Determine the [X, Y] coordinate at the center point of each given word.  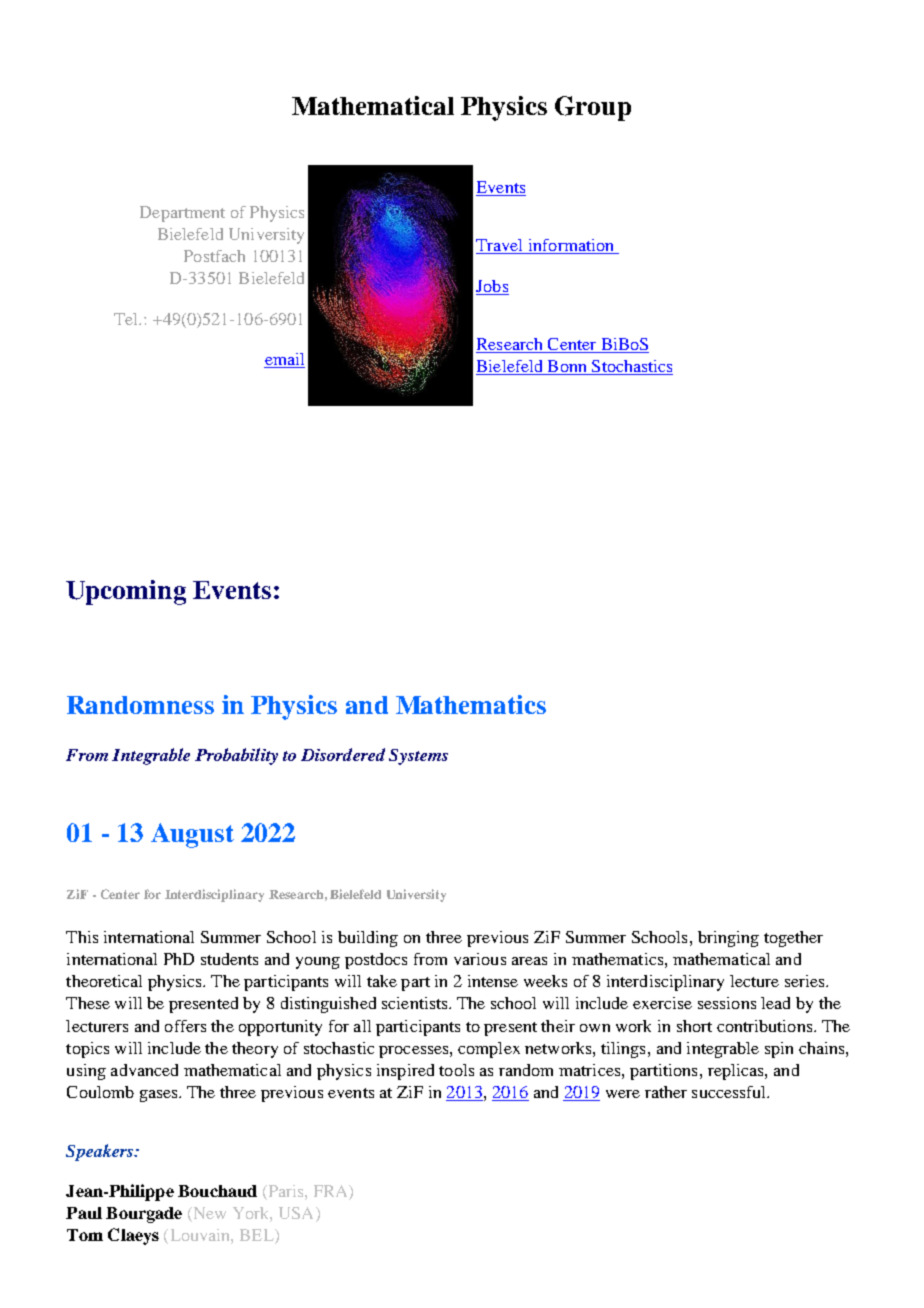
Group [593, 108]
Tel [127, 319]
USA [298, 1214]
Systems [418, 757]
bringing [728, 939]
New [208, 1214]
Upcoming [126, 592]
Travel [501, 246]
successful [730, 1092]
